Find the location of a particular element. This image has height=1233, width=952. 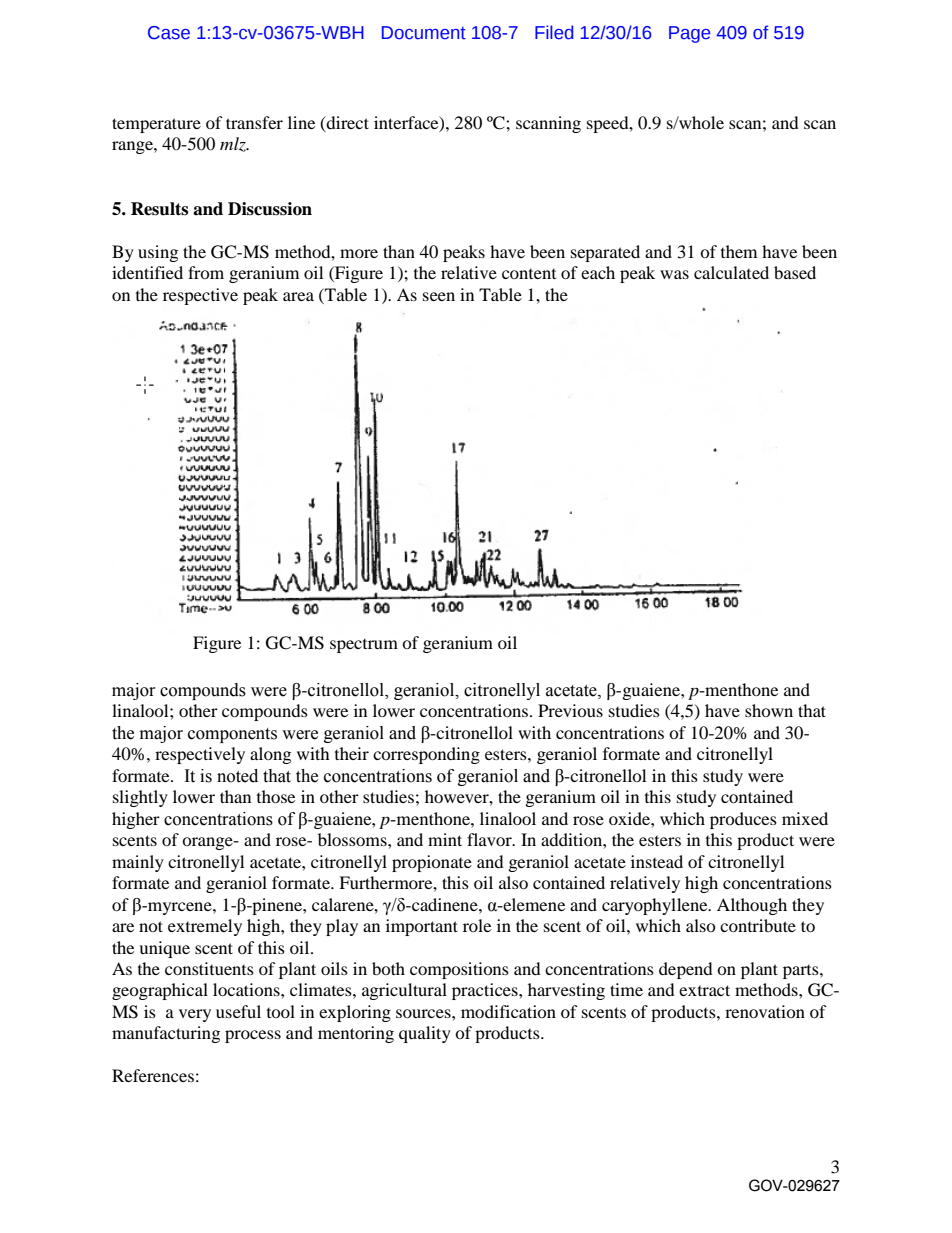

quality is located at coordinates (425, 1034).
